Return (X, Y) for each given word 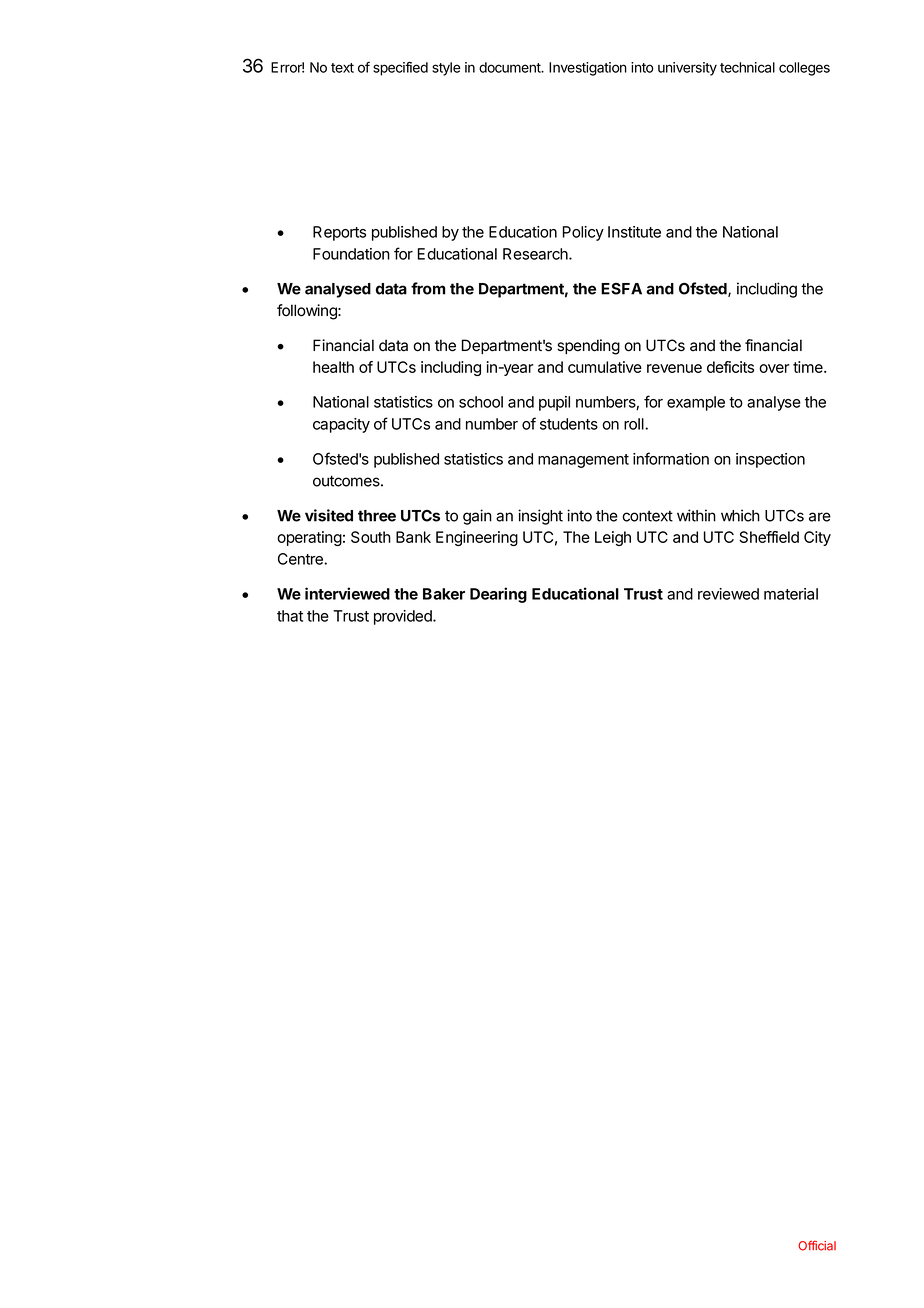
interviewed (347, 593)
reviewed (728, 594)
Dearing (498, 595)
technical (747, 67)
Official (817, 1245)
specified (400, 69)
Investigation (588, 69)
